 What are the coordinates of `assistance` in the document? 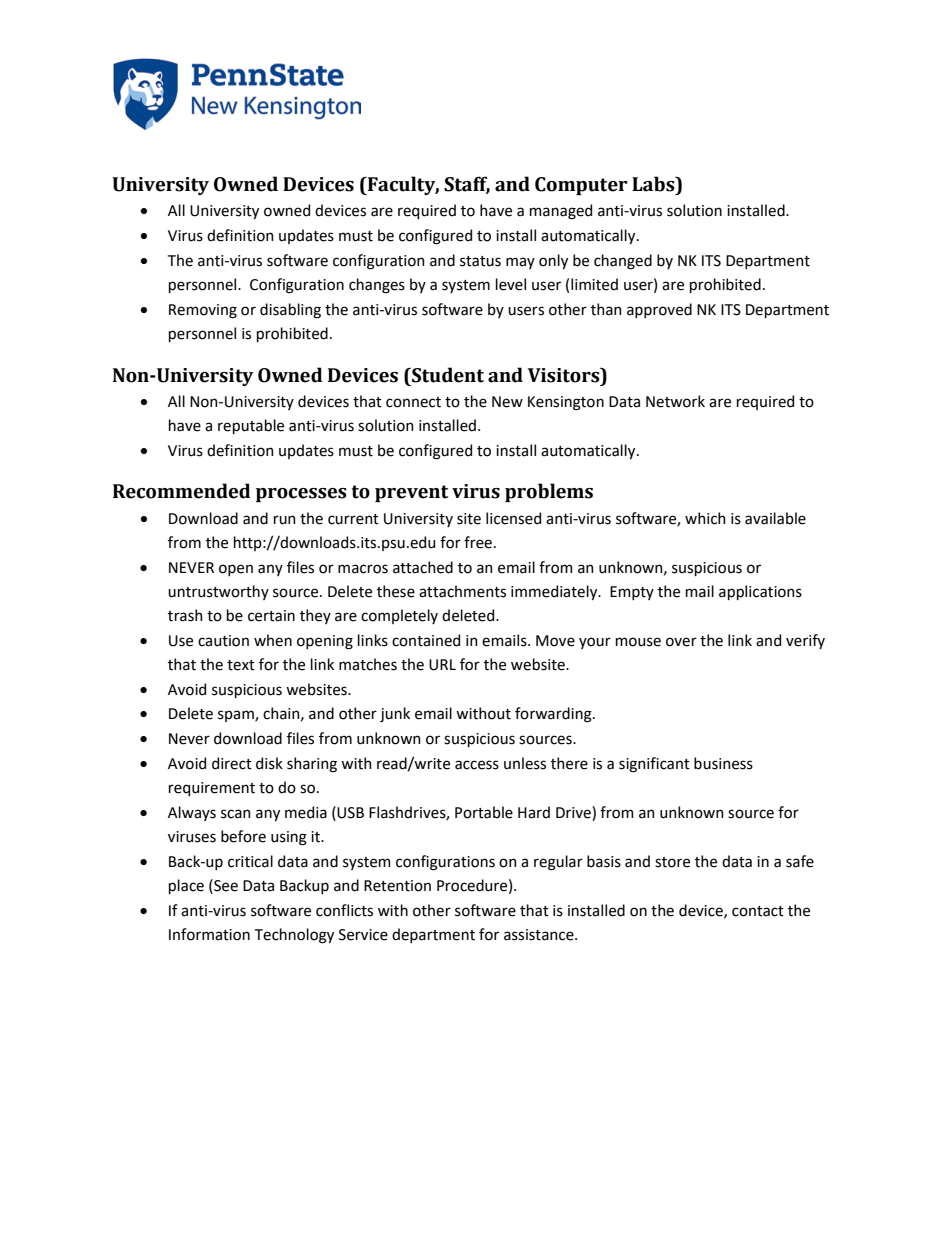 It's located at (540, 935).
